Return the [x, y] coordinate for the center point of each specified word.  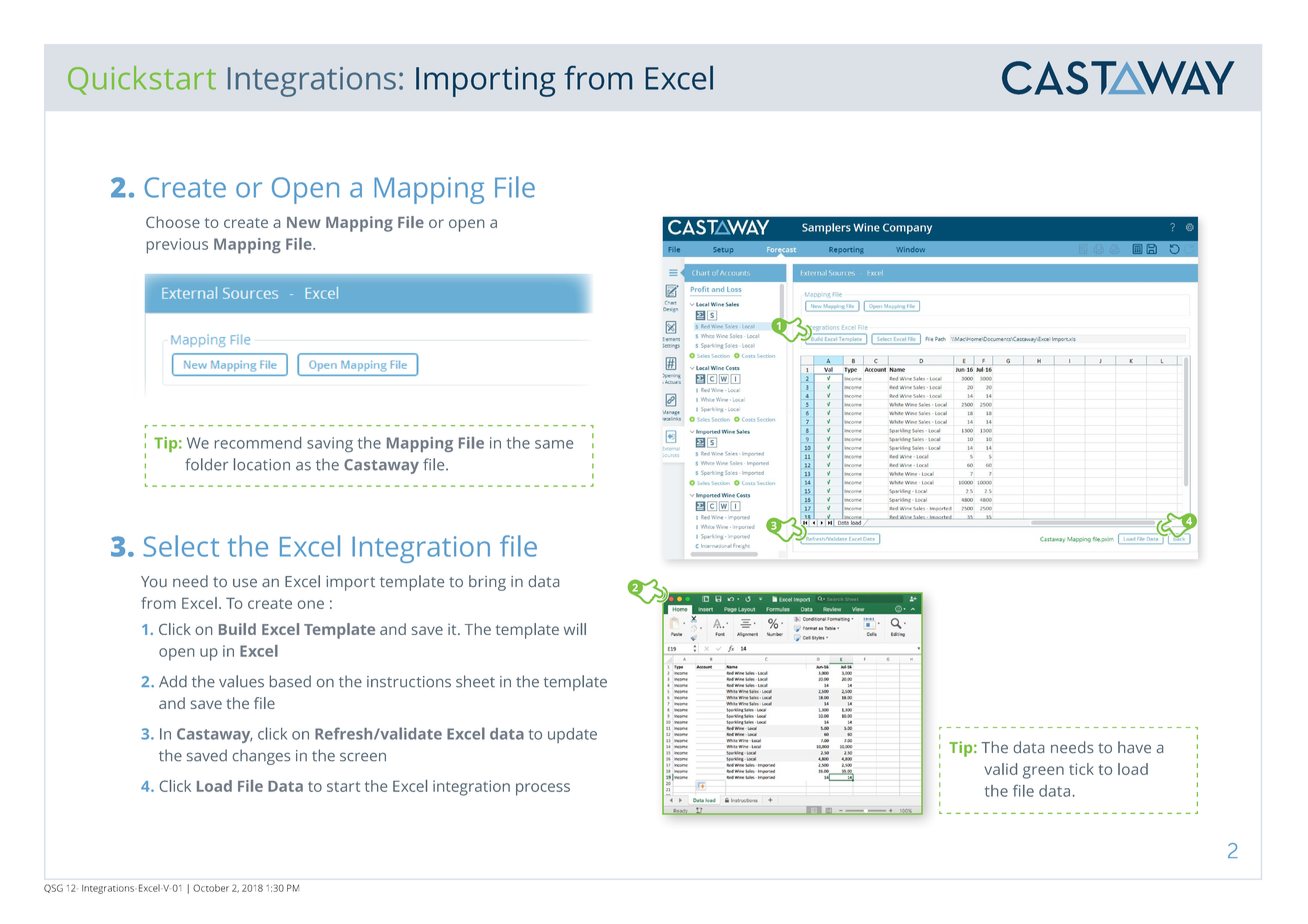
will [575, 629]
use [245, 583]
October [211, 888]
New [304, 222]
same [554, 444]
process [543, 789]
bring [487, 583]
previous [177, 246]
